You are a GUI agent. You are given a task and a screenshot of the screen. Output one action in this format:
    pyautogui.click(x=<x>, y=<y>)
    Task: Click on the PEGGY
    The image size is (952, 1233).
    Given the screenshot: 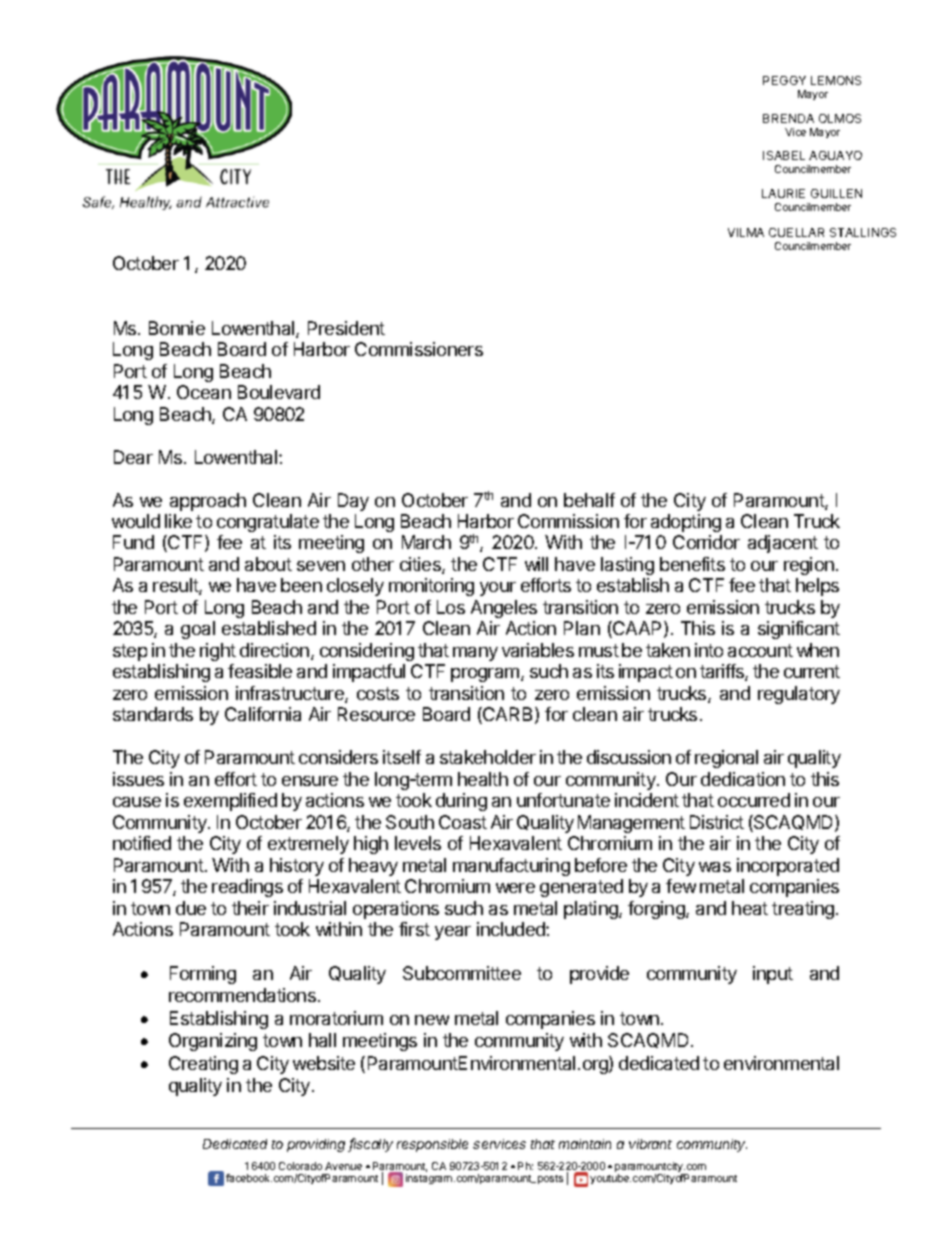 What is the action you would take?
    pyautogui.click(x=784, y=80)
